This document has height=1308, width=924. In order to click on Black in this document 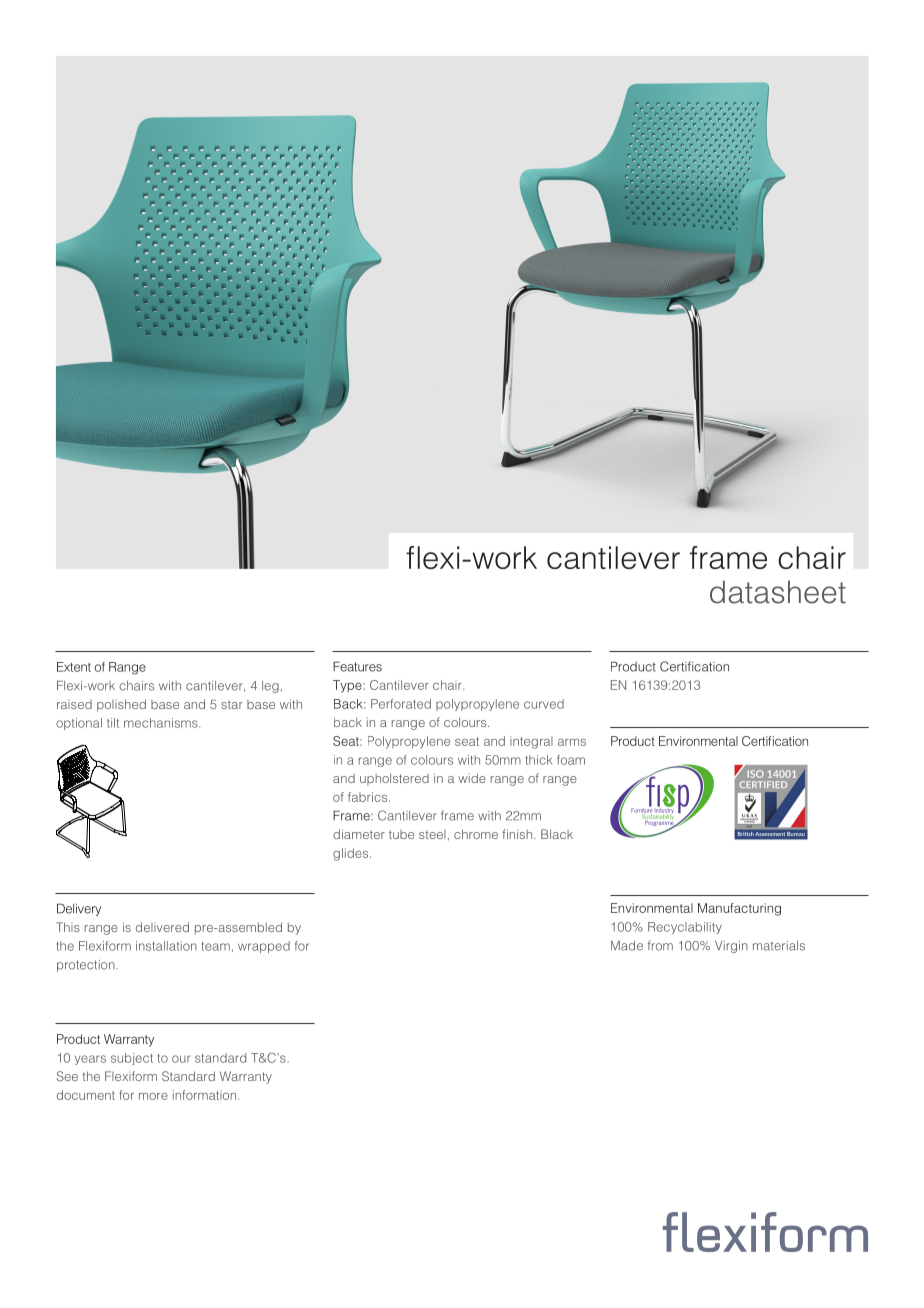, I will do `click(557, 834)`.
